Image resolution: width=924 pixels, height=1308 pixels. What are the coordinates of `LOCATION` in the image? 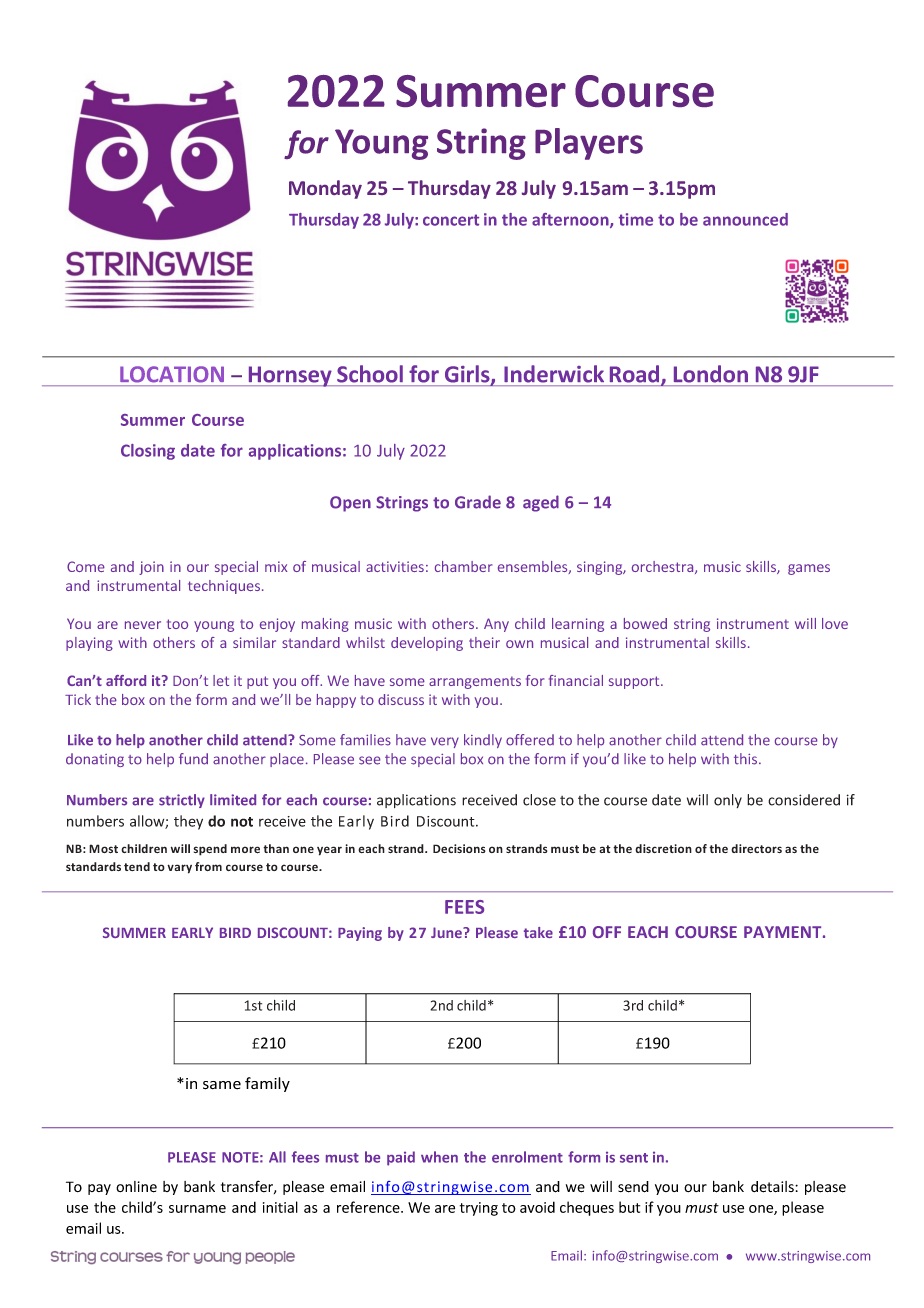 It's located at (172, 374).
